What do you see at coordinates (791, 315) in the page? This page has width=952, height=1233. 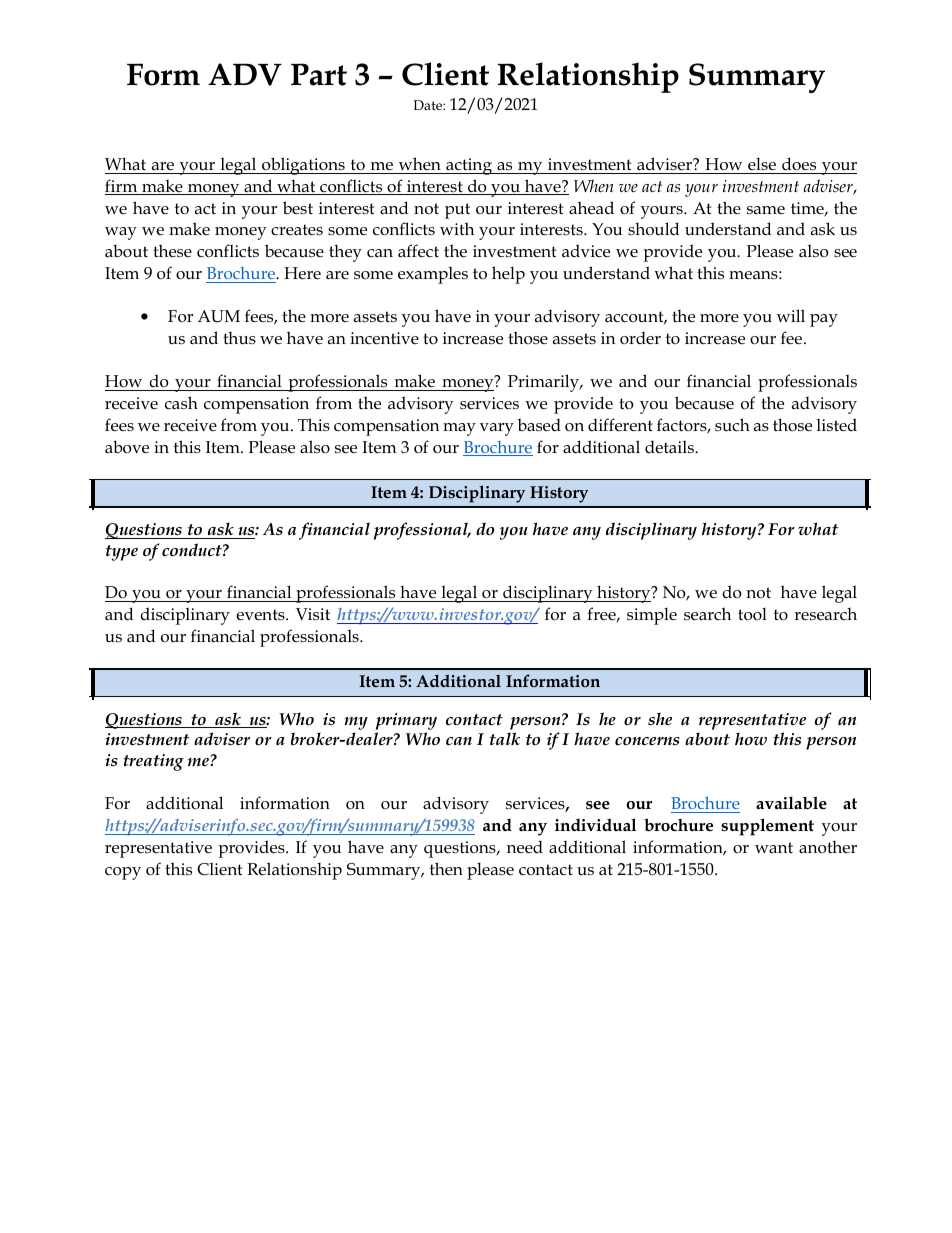 I see `will` at bounding box center [791, 315].
